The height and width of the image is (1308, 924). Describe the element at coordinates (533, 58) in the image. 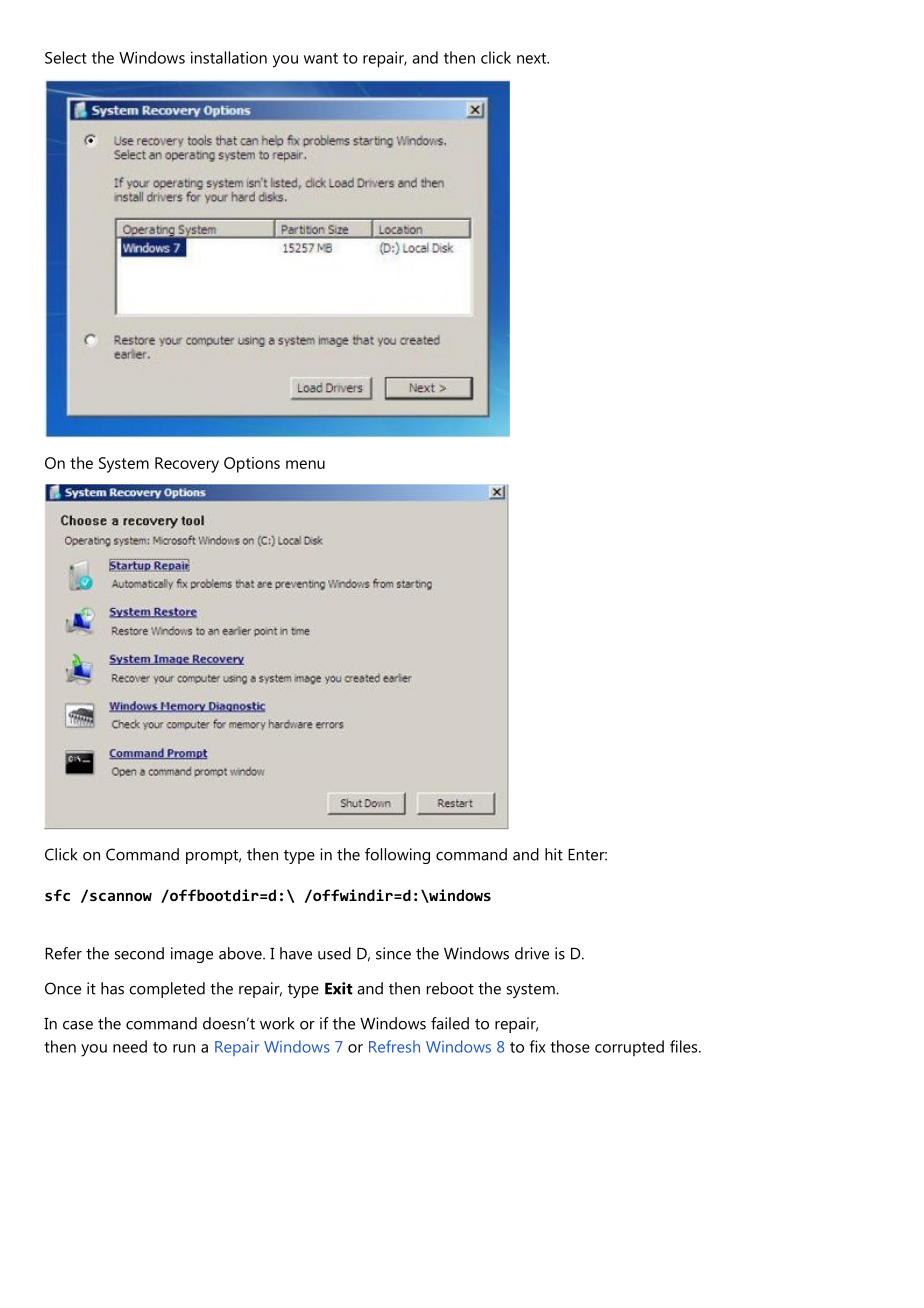

I see `next` at that location.
